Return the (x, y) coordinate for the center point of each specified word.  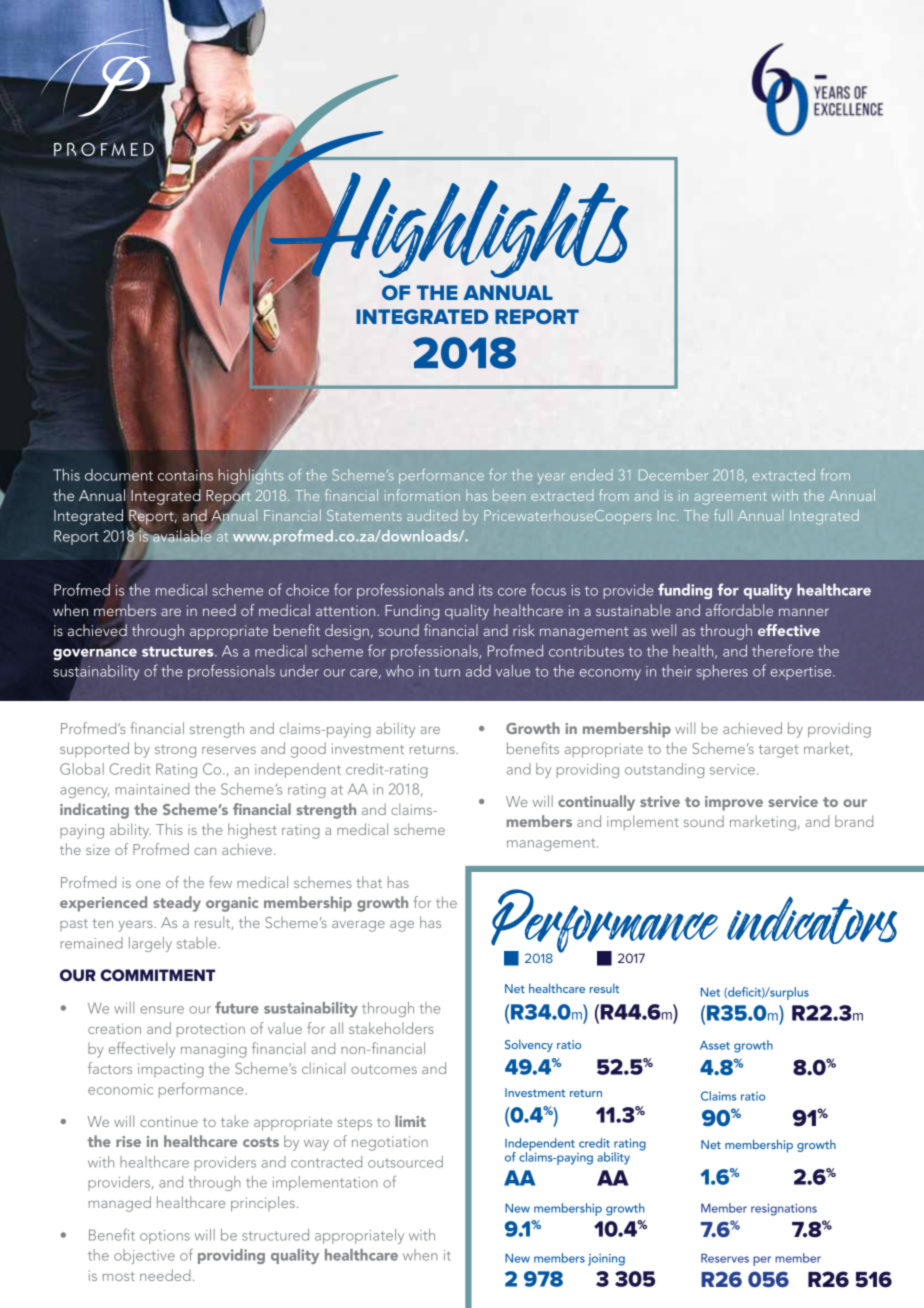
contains (185, 475)
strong (175, 751)
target (779, 751)
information (422, 495)
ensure (162, 1010)
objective (144, 1256)
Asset (715, 1045)
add (478, 671)
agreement (730, 498)
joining (606, 1260)
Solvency (529, 1045)
